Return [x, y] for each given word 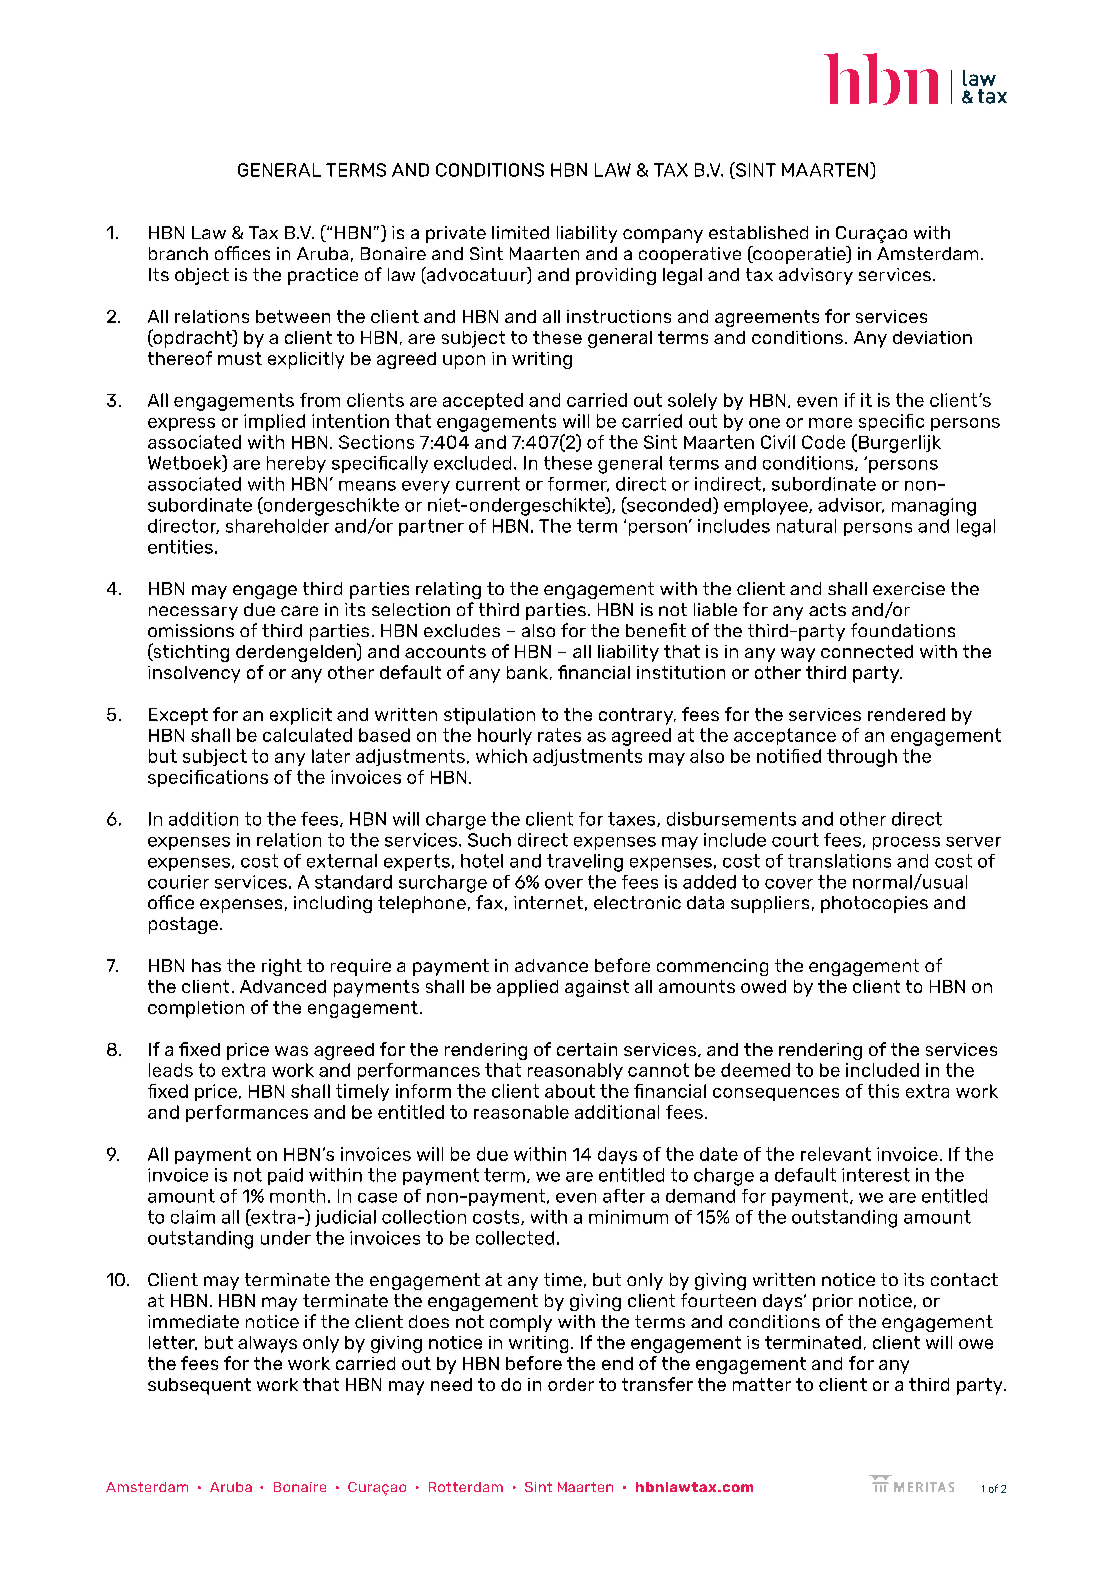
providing [616, 276]
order [571, 1384]
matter [762, 1384]
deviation [932, 337]
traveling [585, 863]
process [906, 843]
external [342, 861]
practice [323, 276]
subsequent [199, 1386]
